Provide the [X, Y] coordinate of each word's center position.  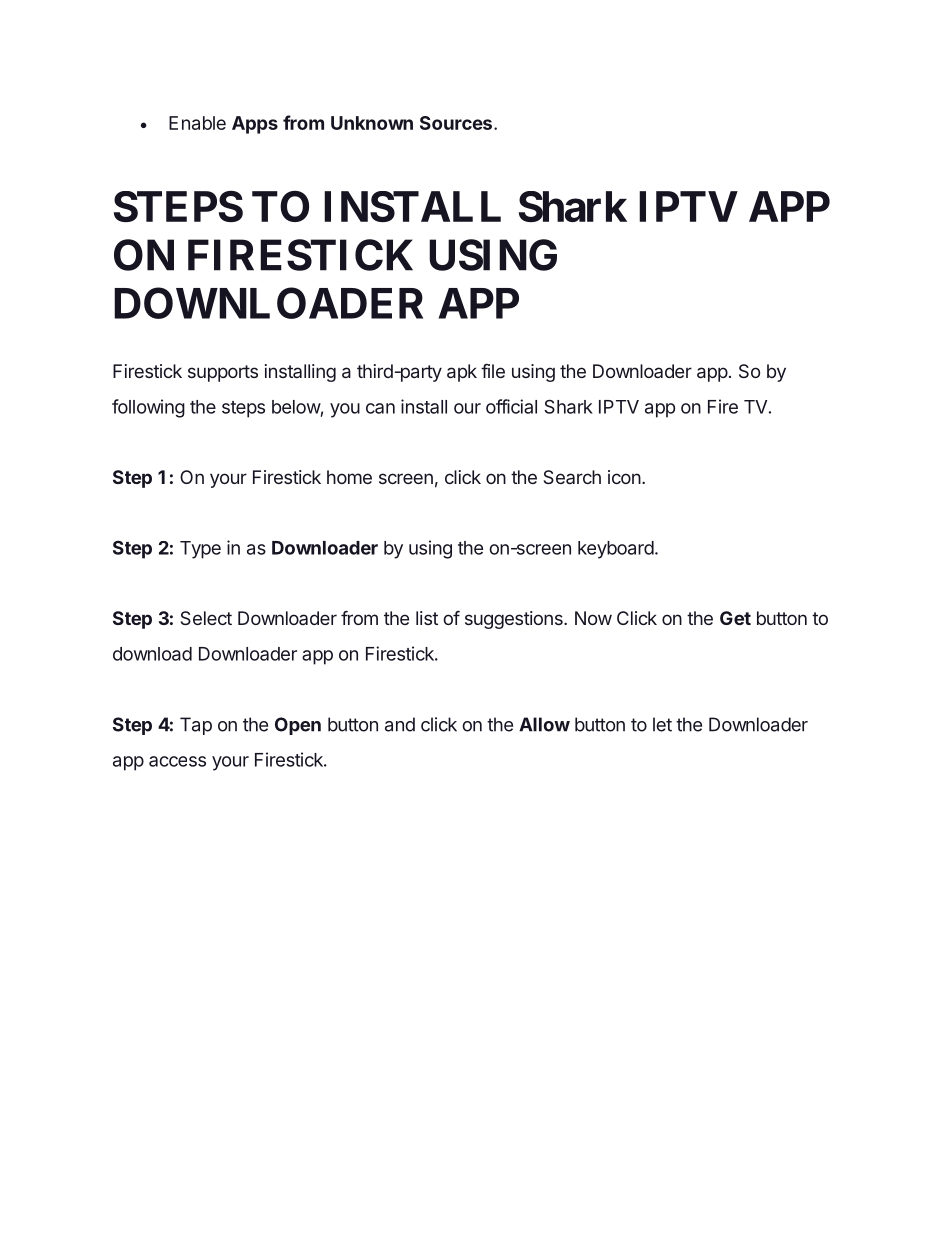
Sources [456, 123]
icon [624, 477]
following [148, 408]
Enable [197, 123]
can [380, 408]
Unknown [372, 123]
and [400, 724]
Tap [196, 726]
